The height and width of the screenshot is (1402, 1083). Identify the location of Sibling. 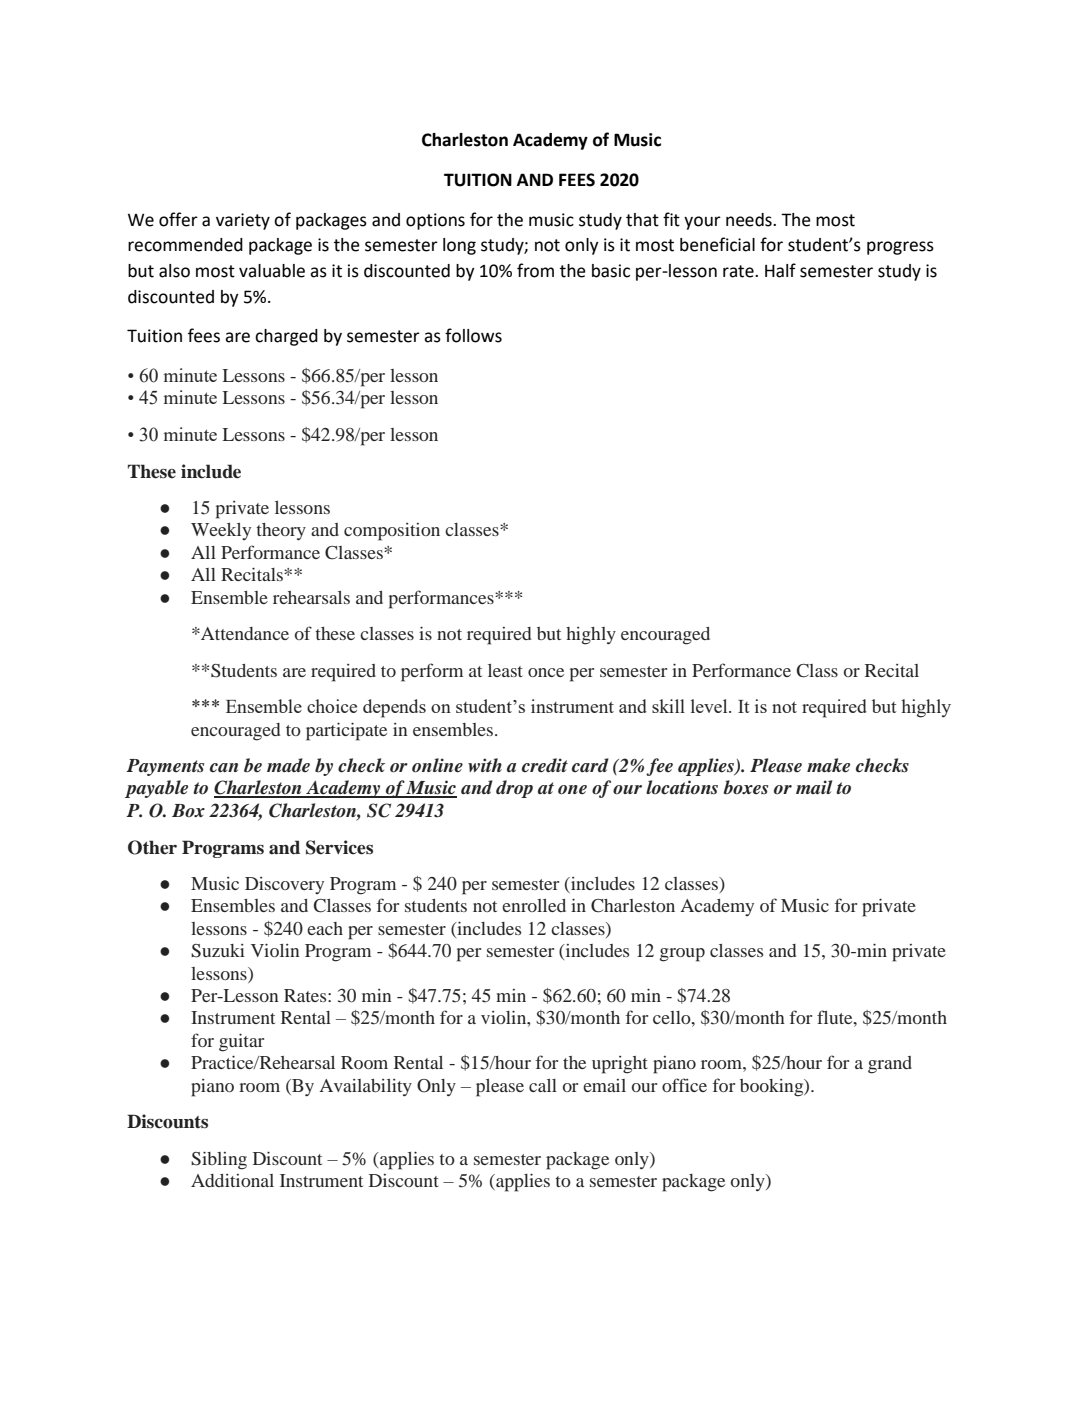
(219, 1160).
